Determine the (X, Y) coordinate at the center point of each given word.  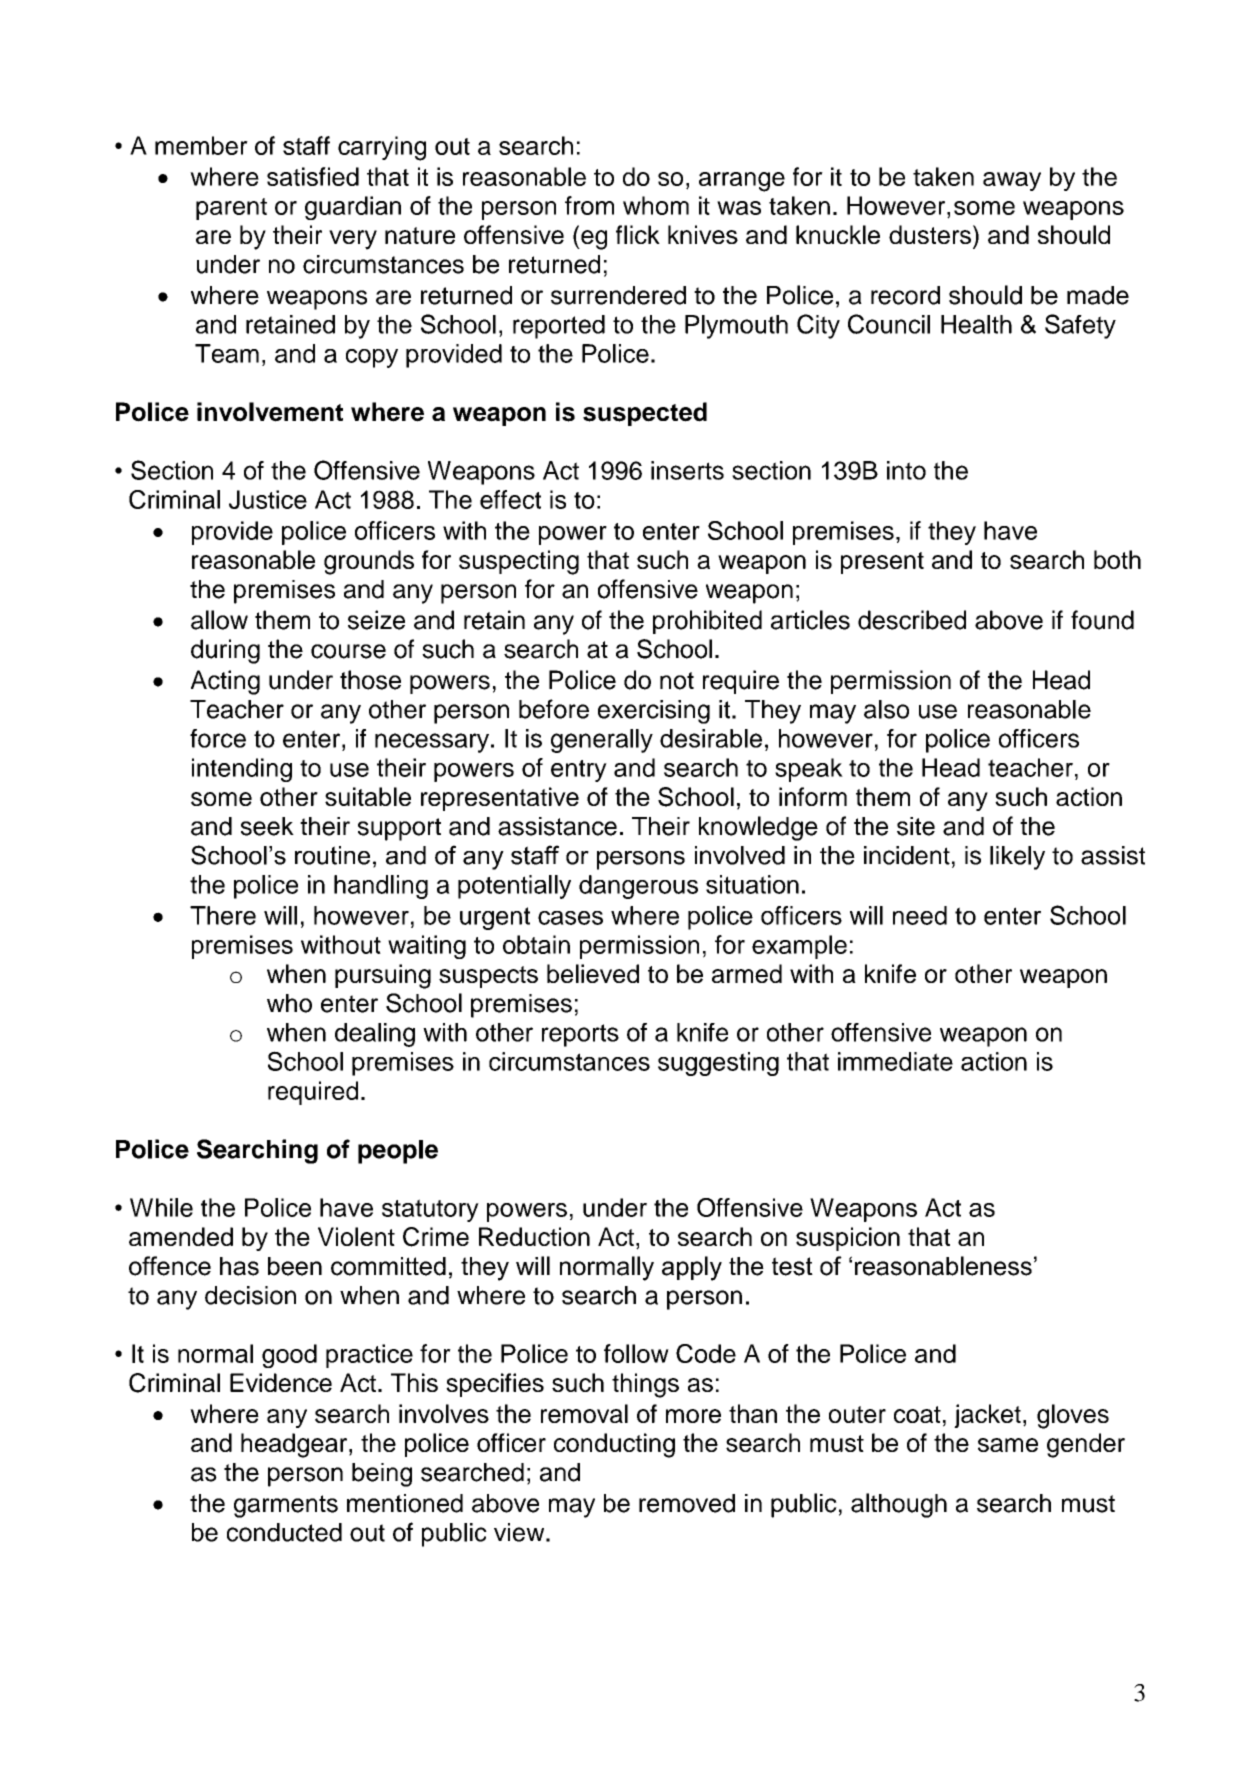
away (1012, 181)
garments (286, 1506)
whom (656, 205)
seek (267, 826)
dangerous (638, 887)
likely (1017, 858)
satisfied (313, 176)
